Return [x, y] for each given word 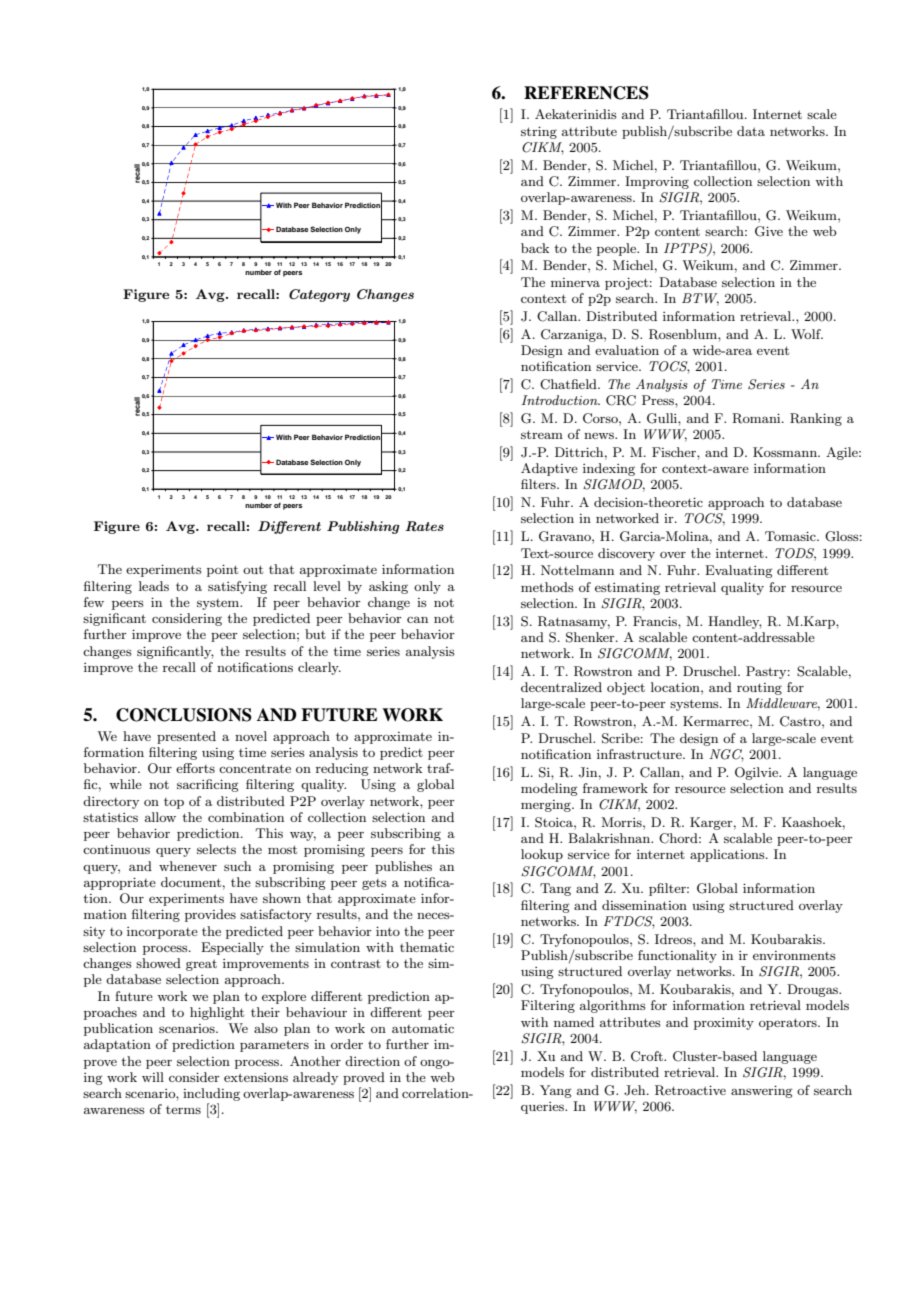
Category [319, 295]
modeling [549, 789]
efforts [195, 768]
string [539, 132]
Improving [657, 182]
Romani [757, 418]
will [153, 1077]
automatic [423, 1028]
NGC [726, 755]
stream [542, 434]
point [222, 570]
